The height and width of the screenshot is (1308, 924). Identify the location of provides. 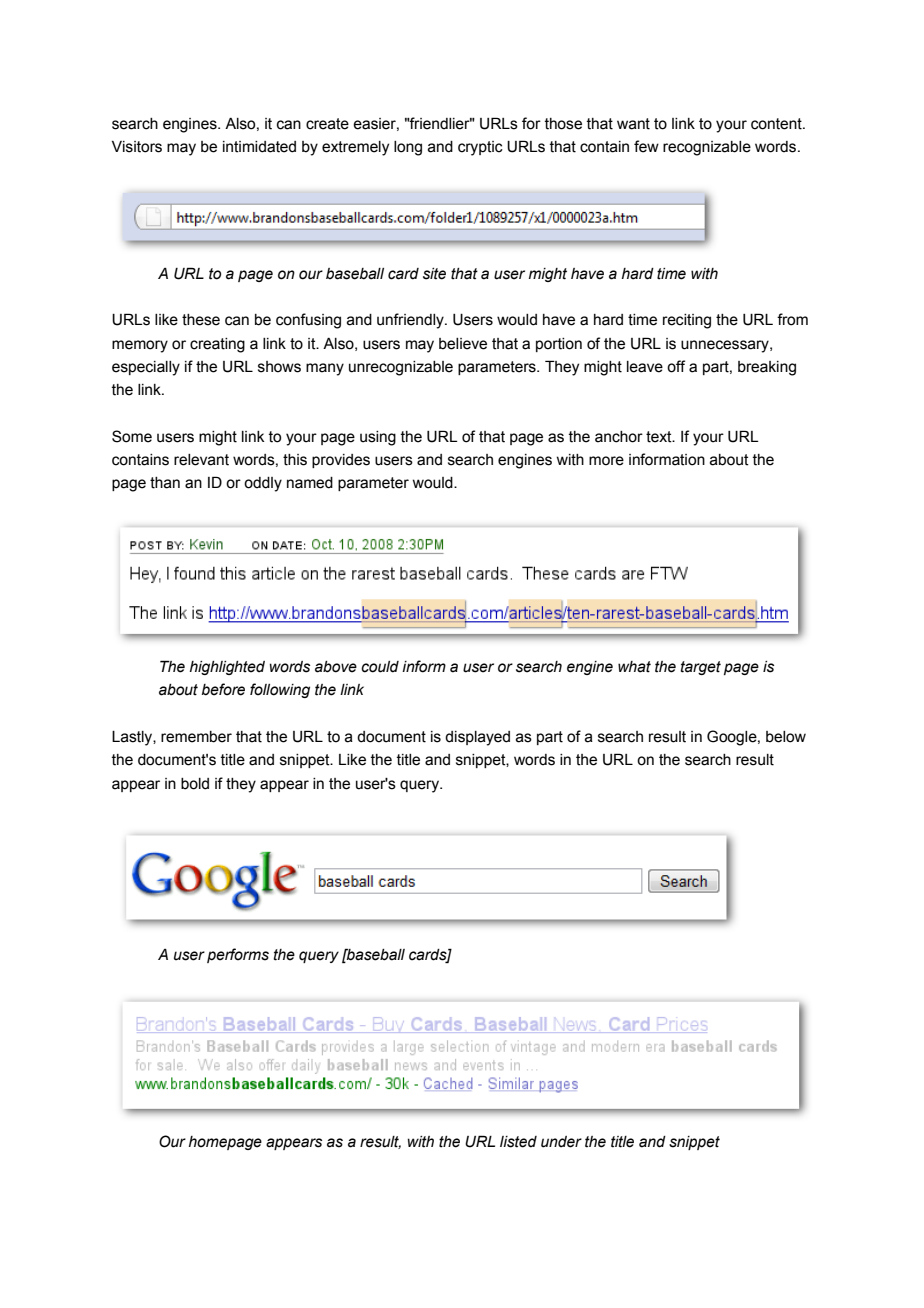
(341, 461).
